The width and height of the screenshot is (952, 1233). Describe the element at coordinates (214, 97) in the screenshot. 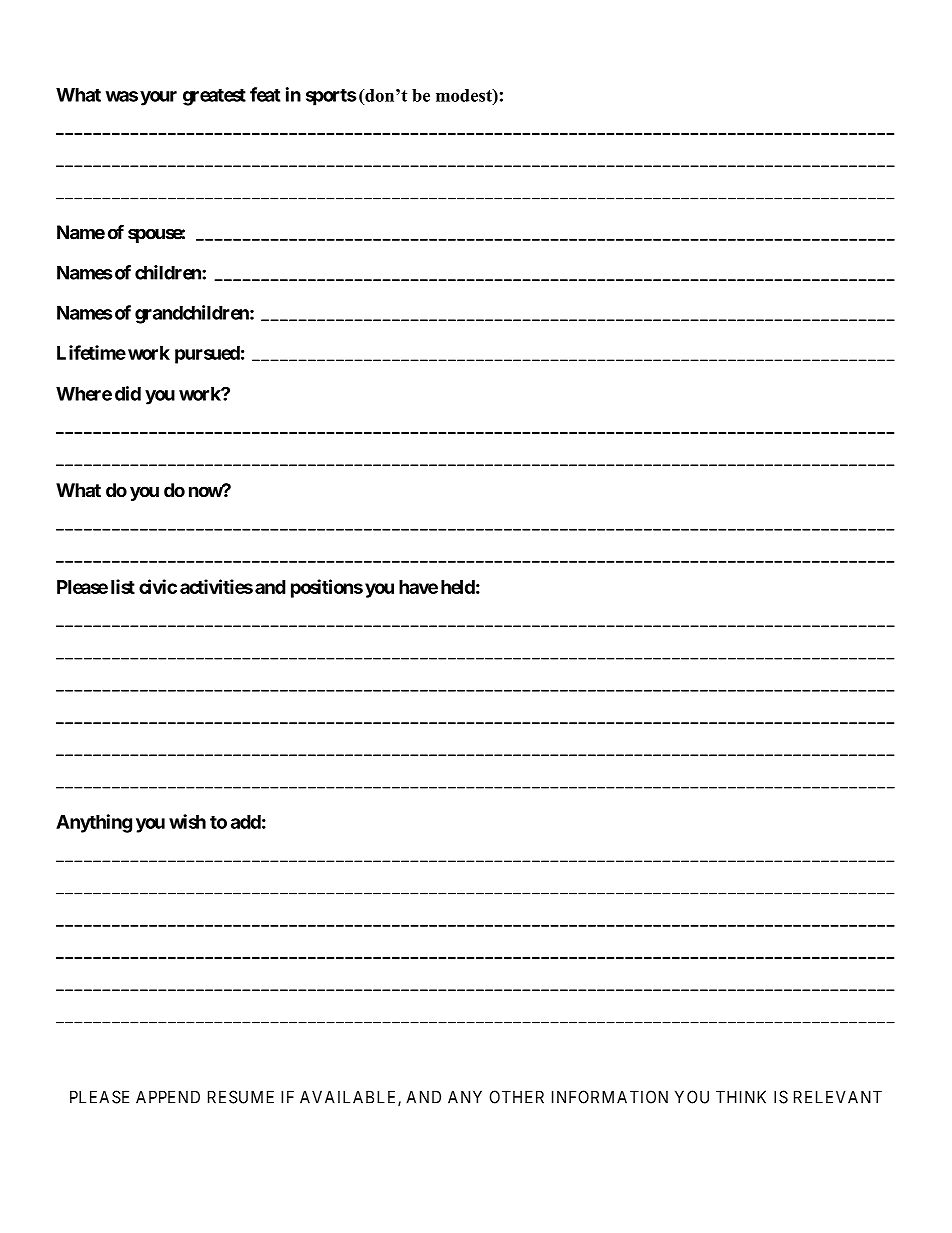

I see `greatest` at that location.
